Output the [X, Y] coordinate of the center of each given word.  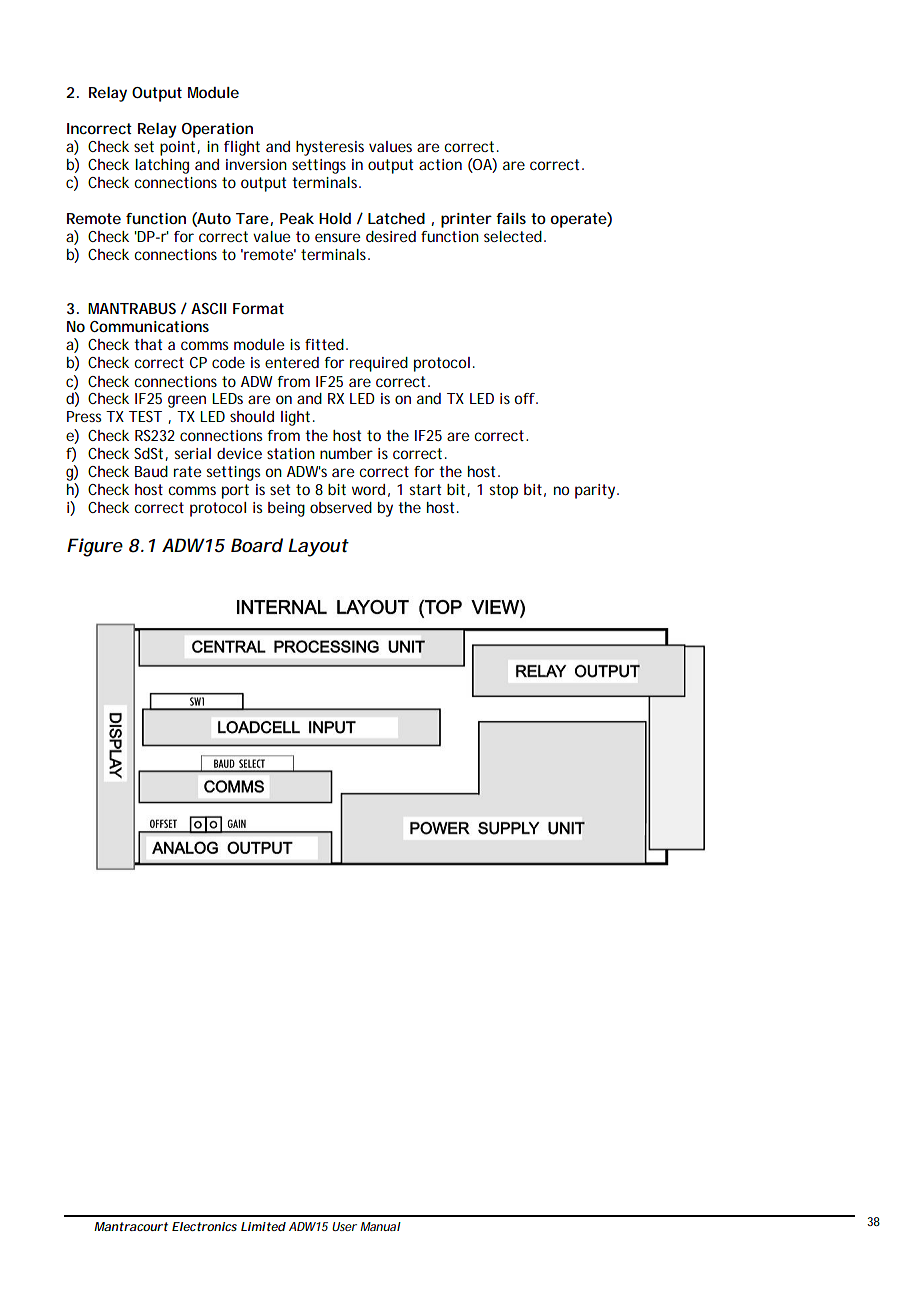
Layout [318, 547]
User [344, 1226]
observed [341, 507]
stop [503, 491]
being [286, 509]
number [346, 453]
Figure [95, 547]
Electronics [204, 1226]
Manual [380, 1226]
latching [162, 166]
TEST [145, 416]
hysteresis [330, 148]
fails [511, 218]
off [526, 398]
